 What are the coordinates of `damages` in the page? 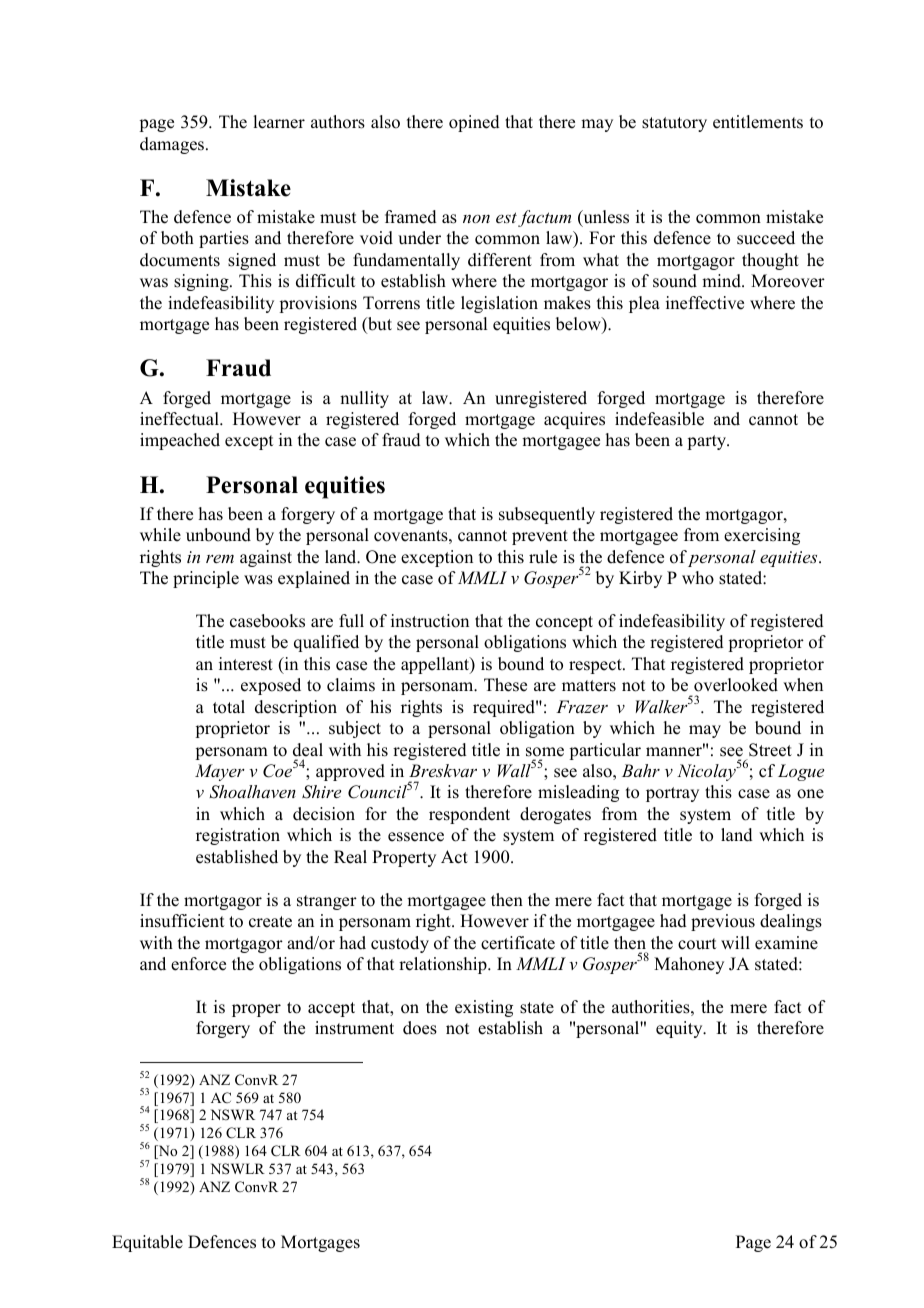 It's located at (173, 145).
